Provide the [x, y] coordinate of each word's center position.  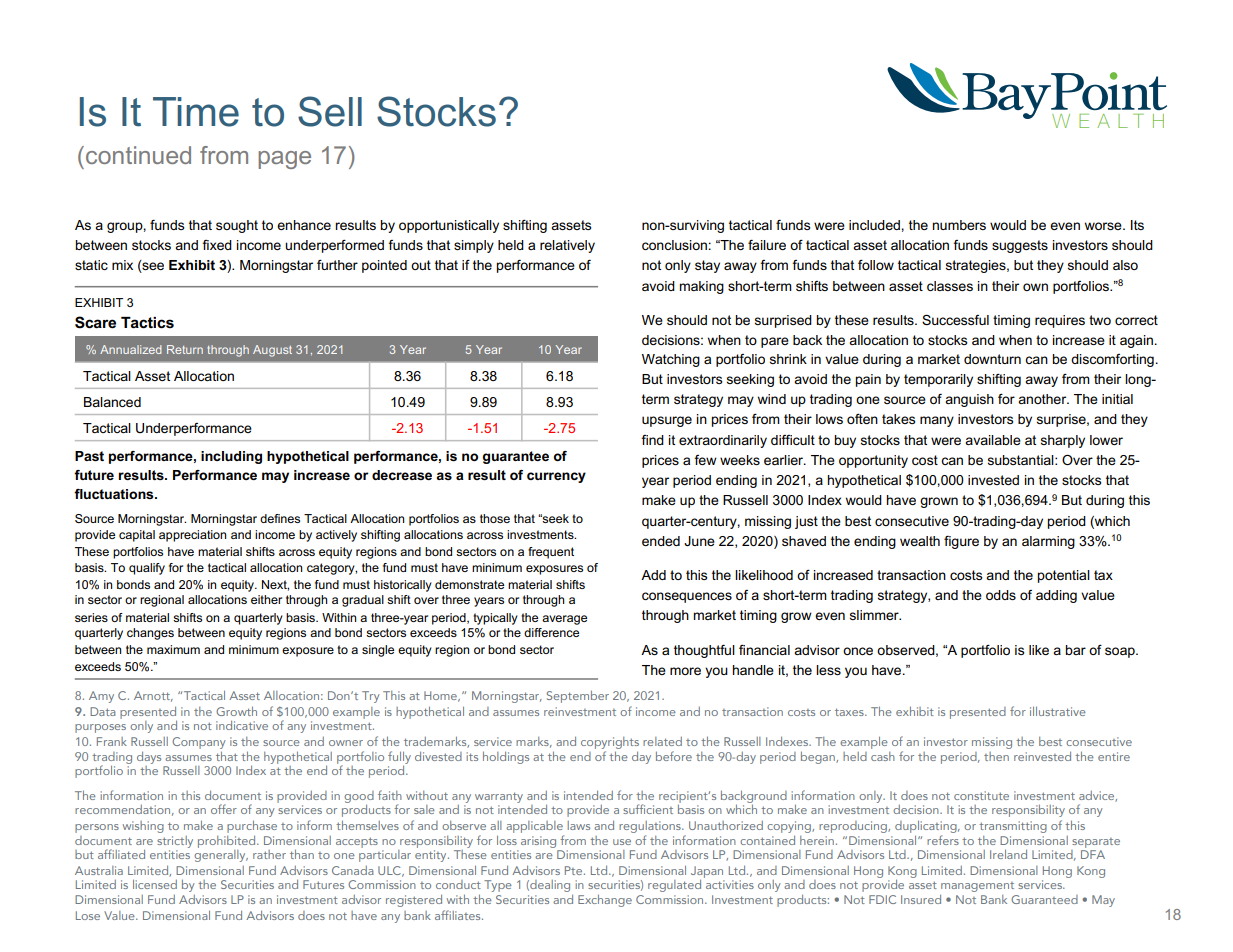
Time [196, 112]
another [1043, 399]
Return [185, 349]
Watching [671, 360]
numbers [959, 225]
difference [551, 632]
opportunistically [449, 226]
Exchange [605, 900]
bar [1075, 650]
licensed [155, 884]
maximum [173, 649]
